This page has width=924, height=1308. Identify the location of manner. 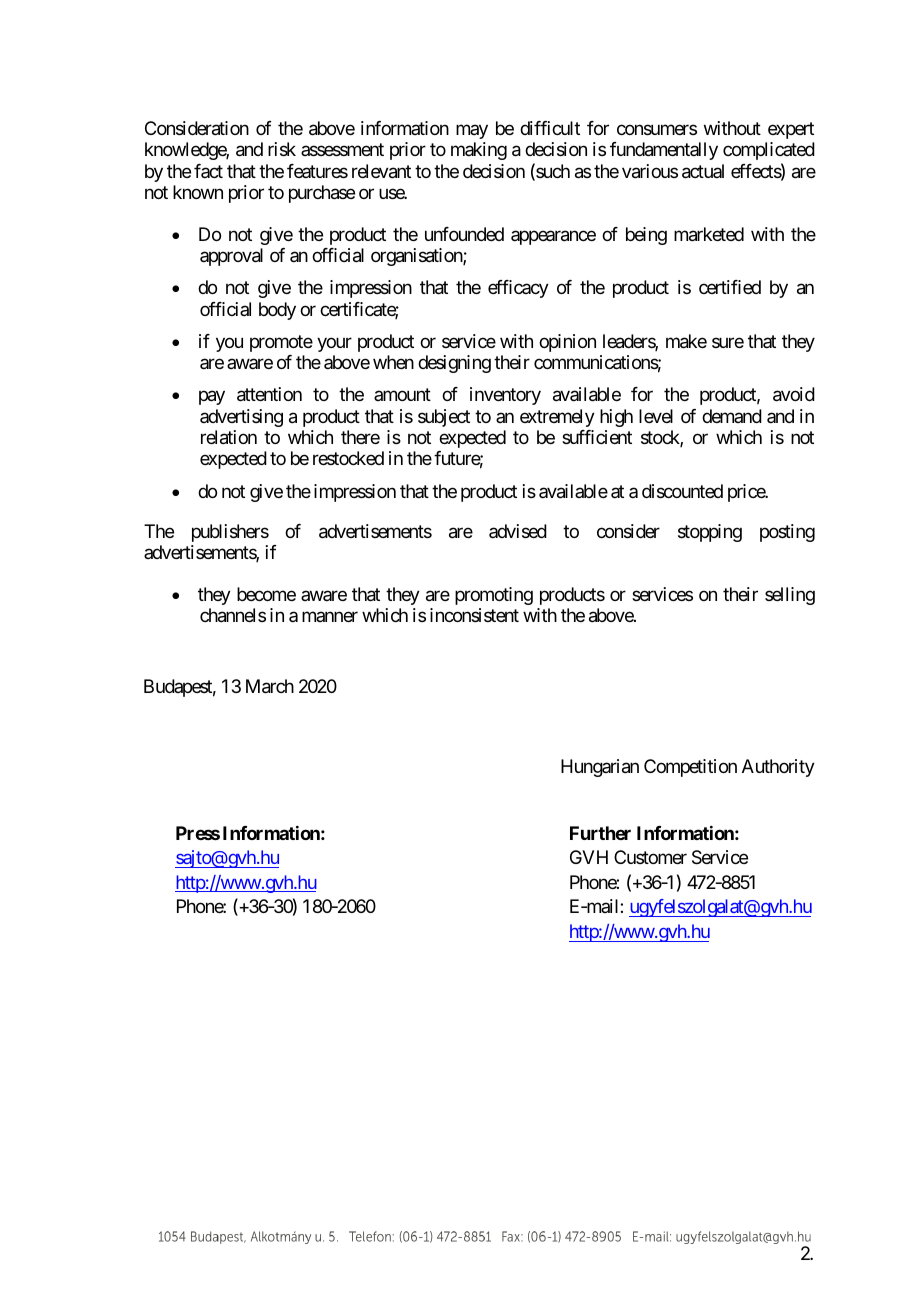
(330, 616).
